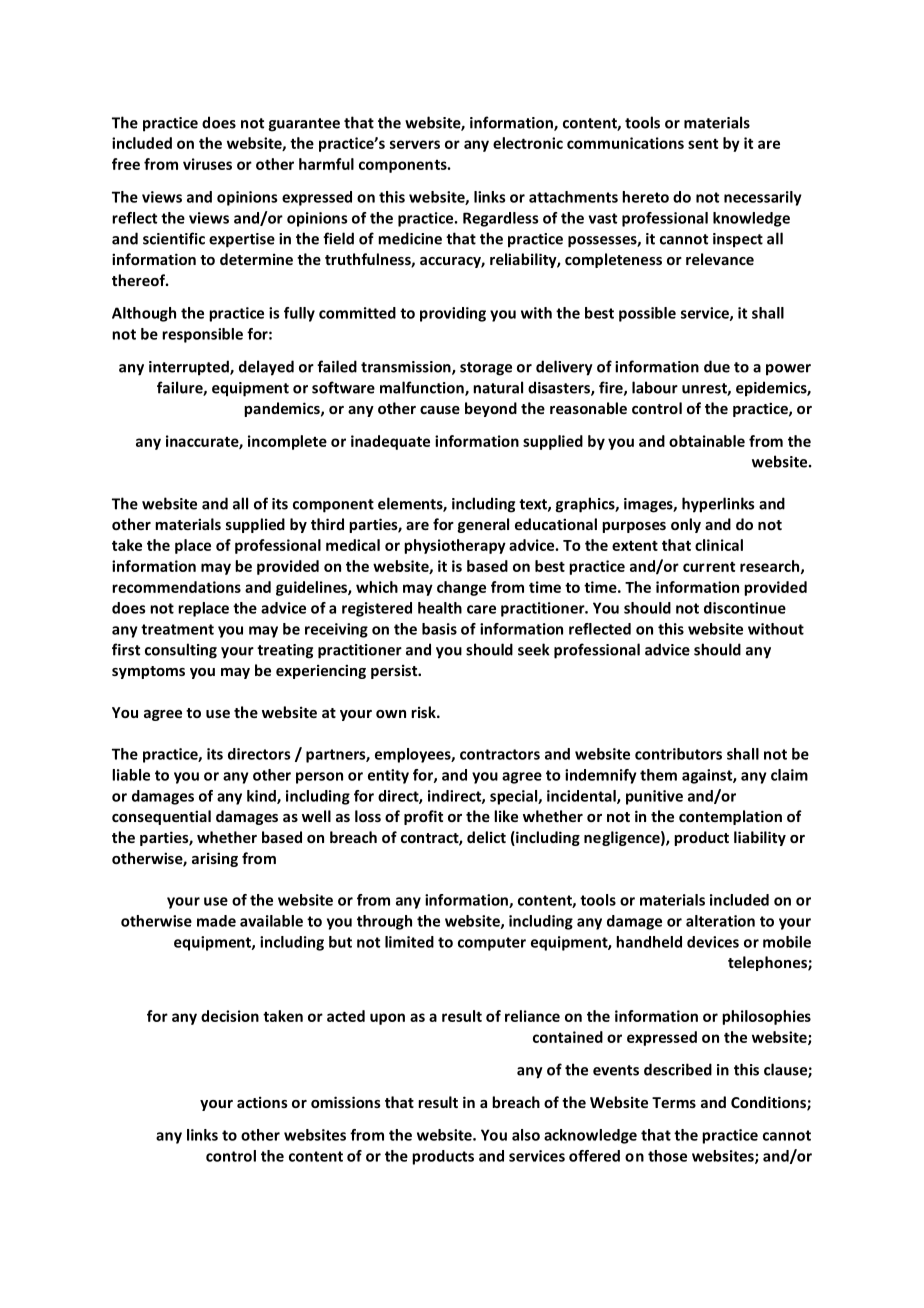  Describe the element at coordinates (262, 1102) in the screenshot. I see `actions` at that location.
